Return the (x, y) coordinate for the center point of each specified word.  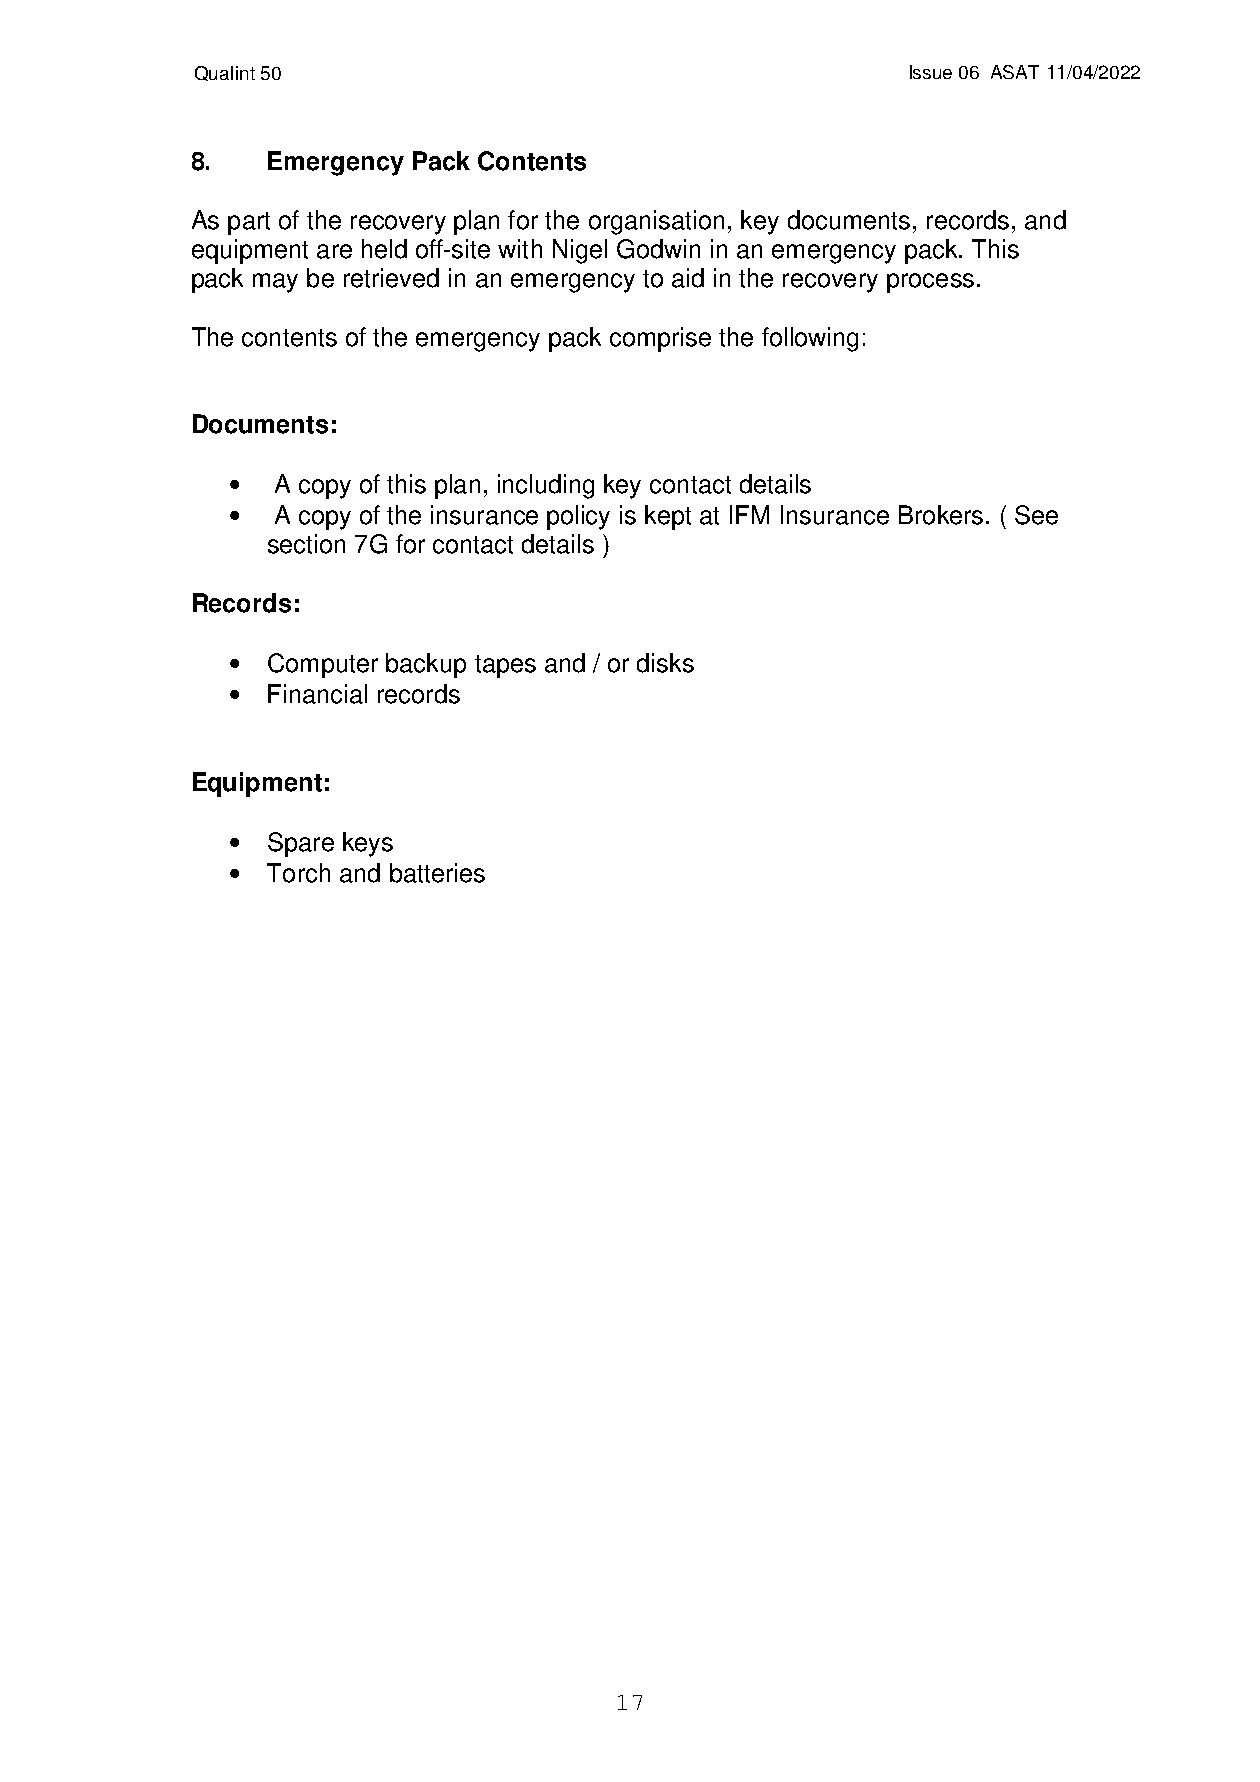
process (930, 283)
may (275, 283)
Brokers (941, 515)
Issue (931, 72)
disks (665, 663)
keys (368, 844)
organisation (656, 222)
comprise (660, 339)
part (249, 223)
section (306, 544)
